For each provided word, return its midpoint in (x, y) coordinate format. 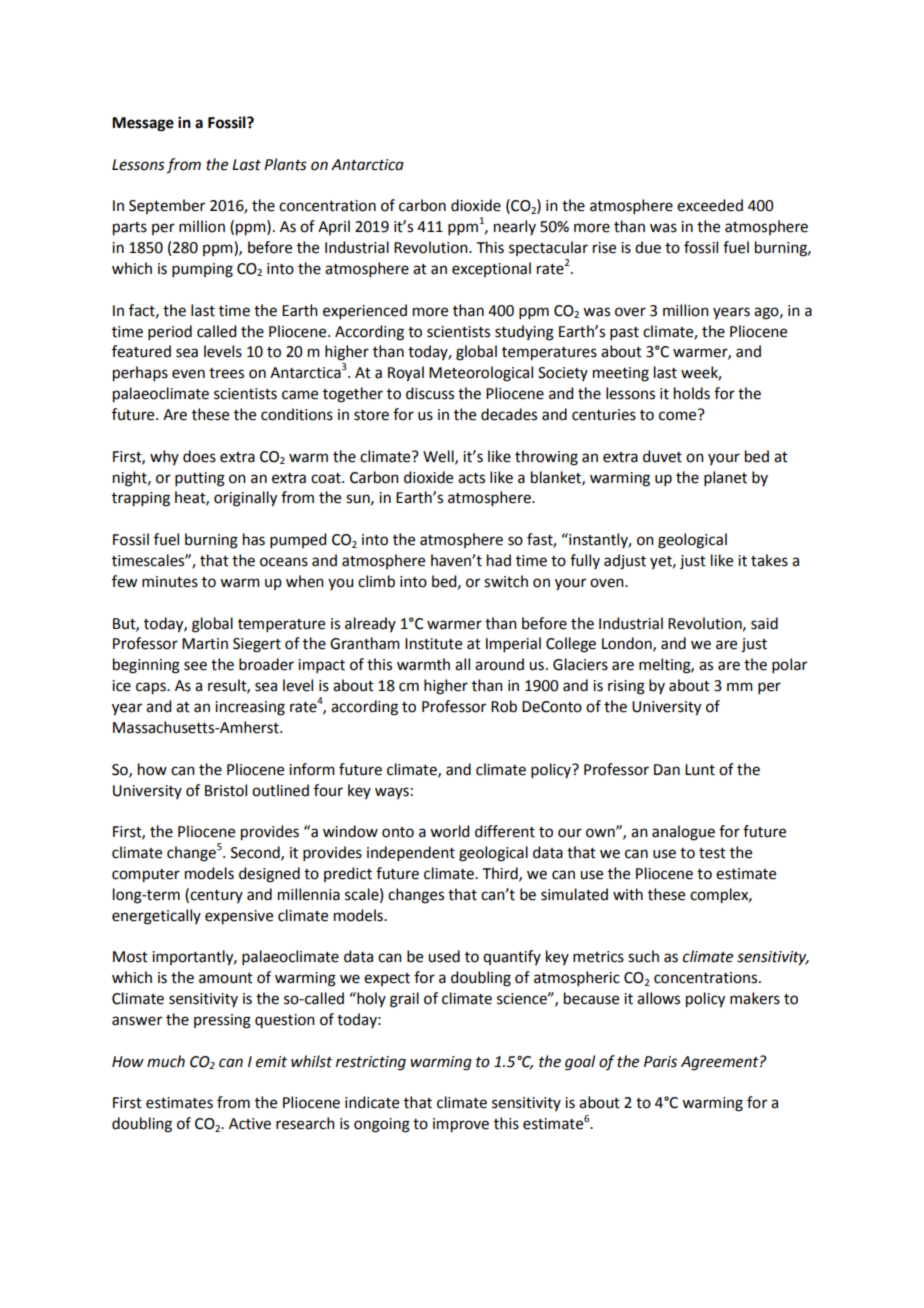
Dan (667, 770)
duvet (662, 456)
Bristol (226, 790)
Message (143, 124)
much (166, 1061)
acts (471, 478)
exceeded (710, 205)
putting (200, 479)
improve (461, 1125)
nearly (515, 227)
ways (392, 793)
